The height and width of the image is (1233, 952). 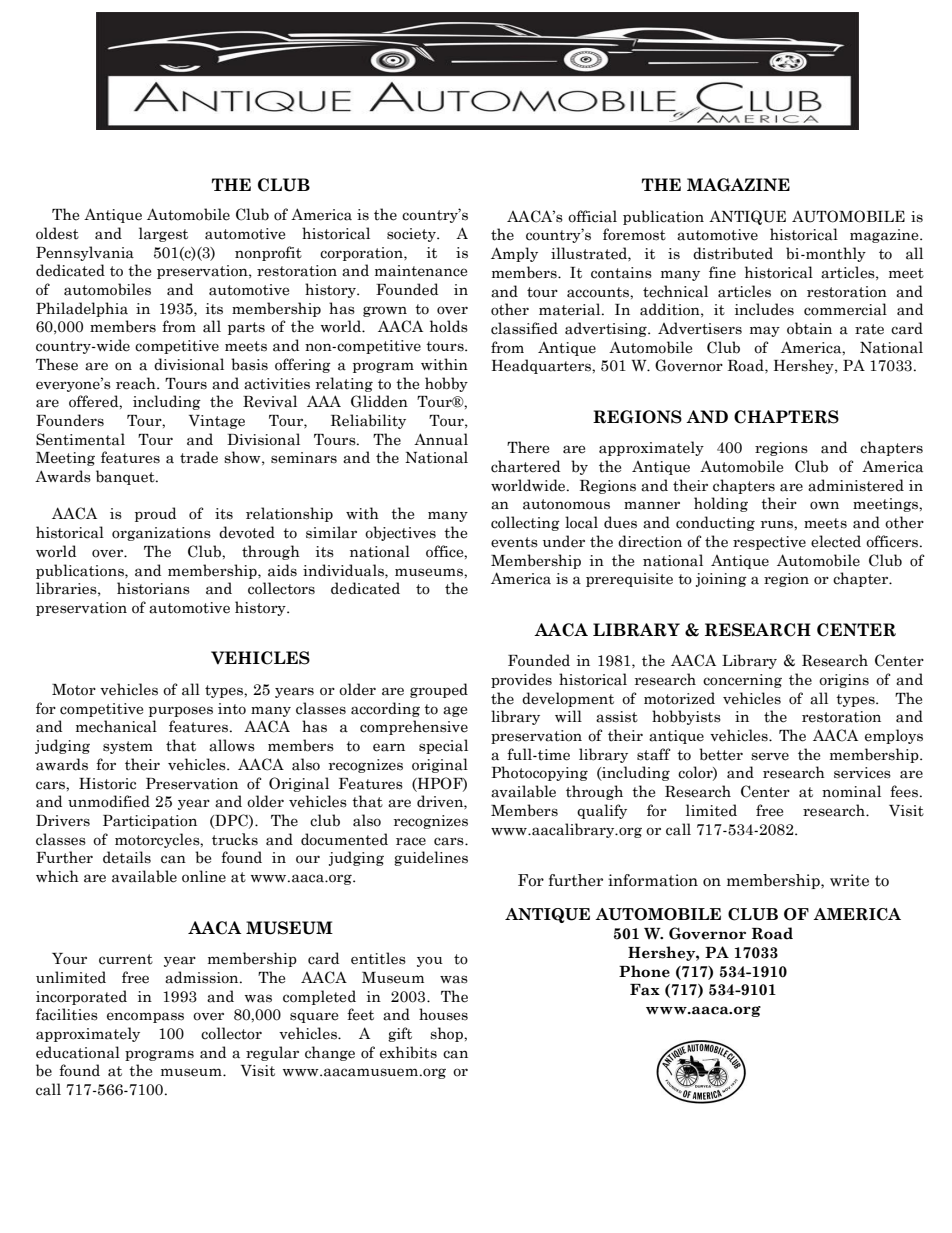 What do you see at coordinates (514, 254) in the image?
I see `Amply` at bounding box center [514, 254].
